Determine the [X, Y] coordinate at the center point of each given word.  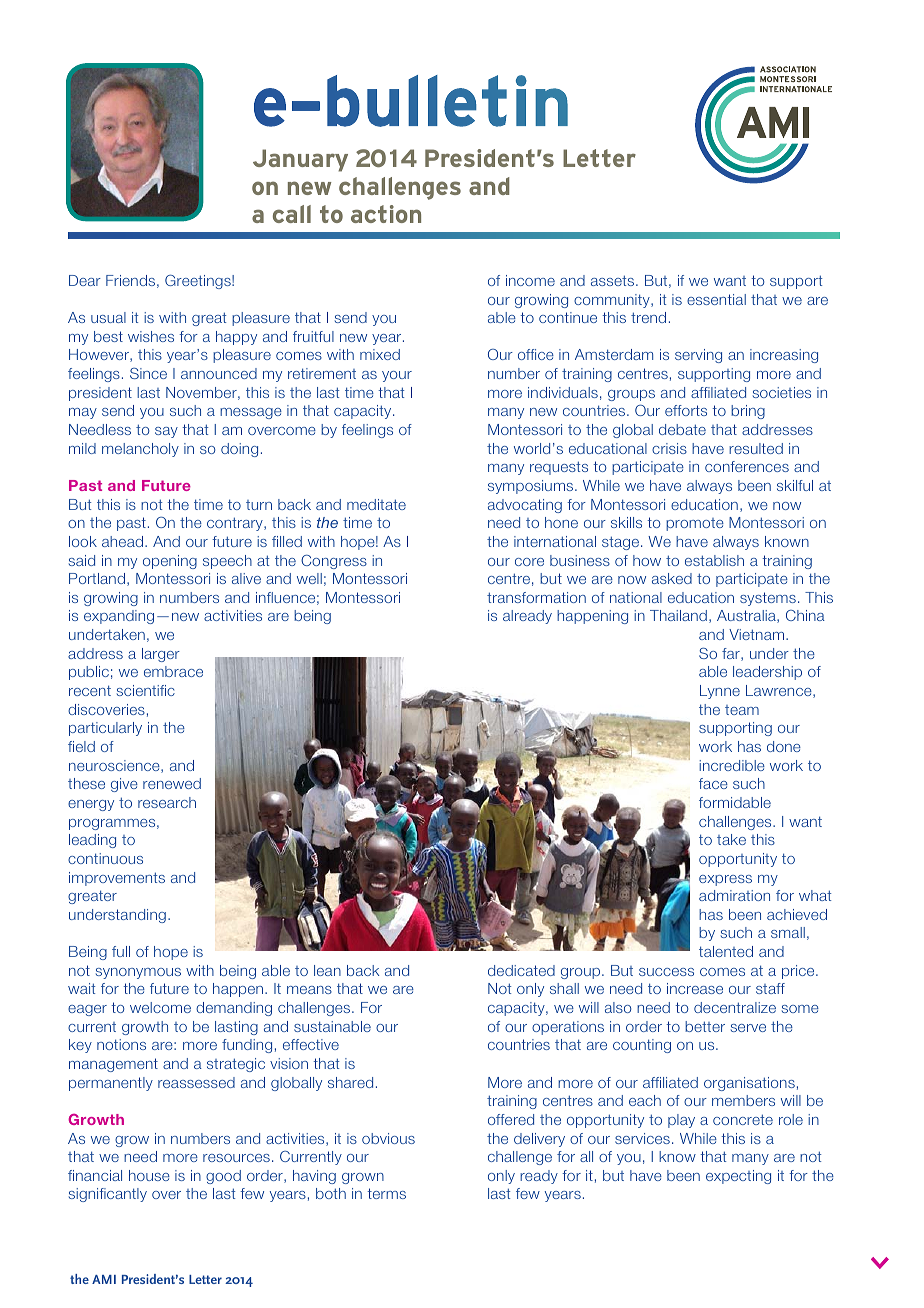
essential [716, 299]
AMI [104, 1279]
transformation [536, 597]
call [292, 214]
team [742, 710]
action [386, 214]
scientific [146, 690]
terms [386, 1193]
